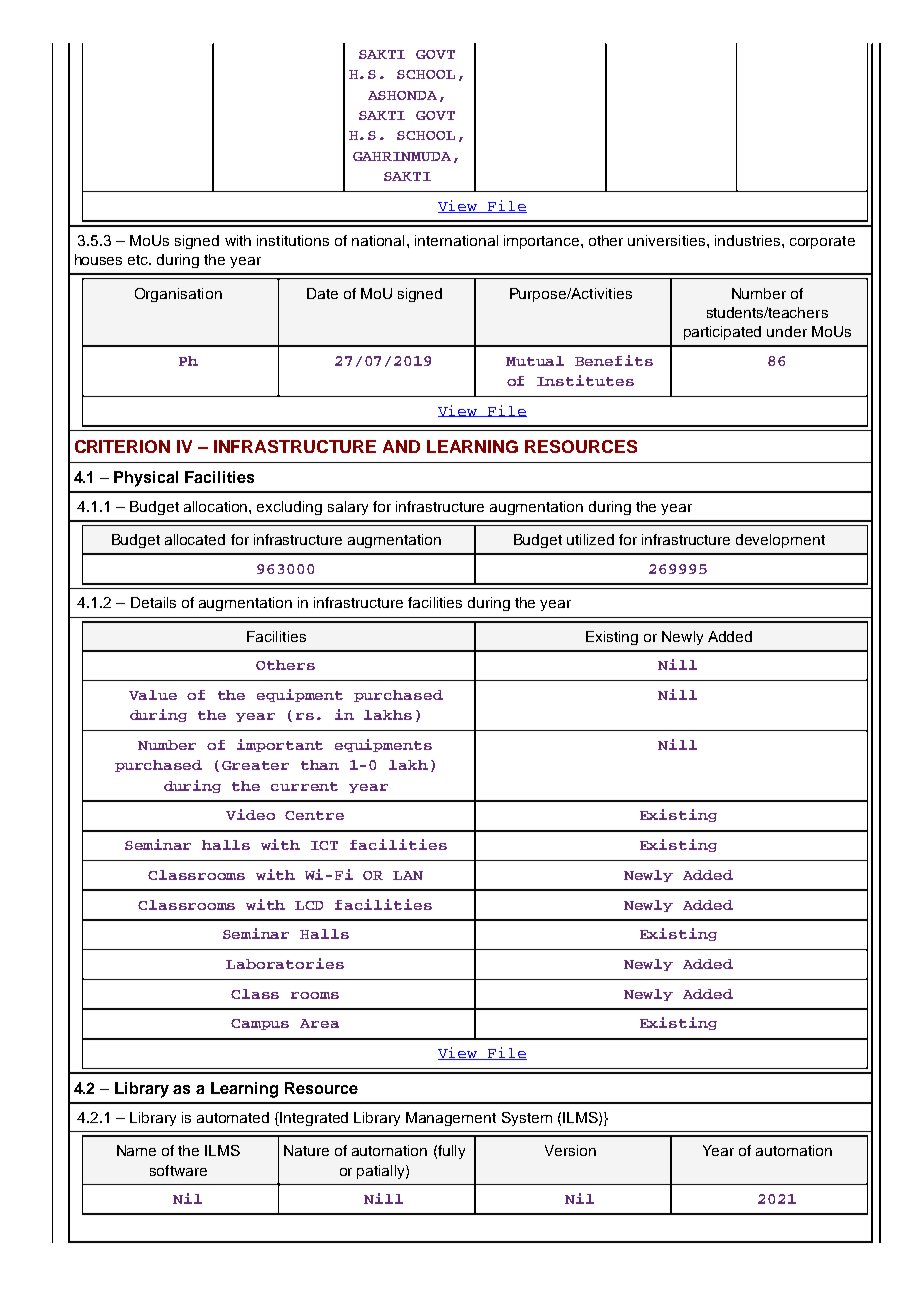  Describe the element at coordinates (285, 963) in the document. I see `Laboratories` at that location.
